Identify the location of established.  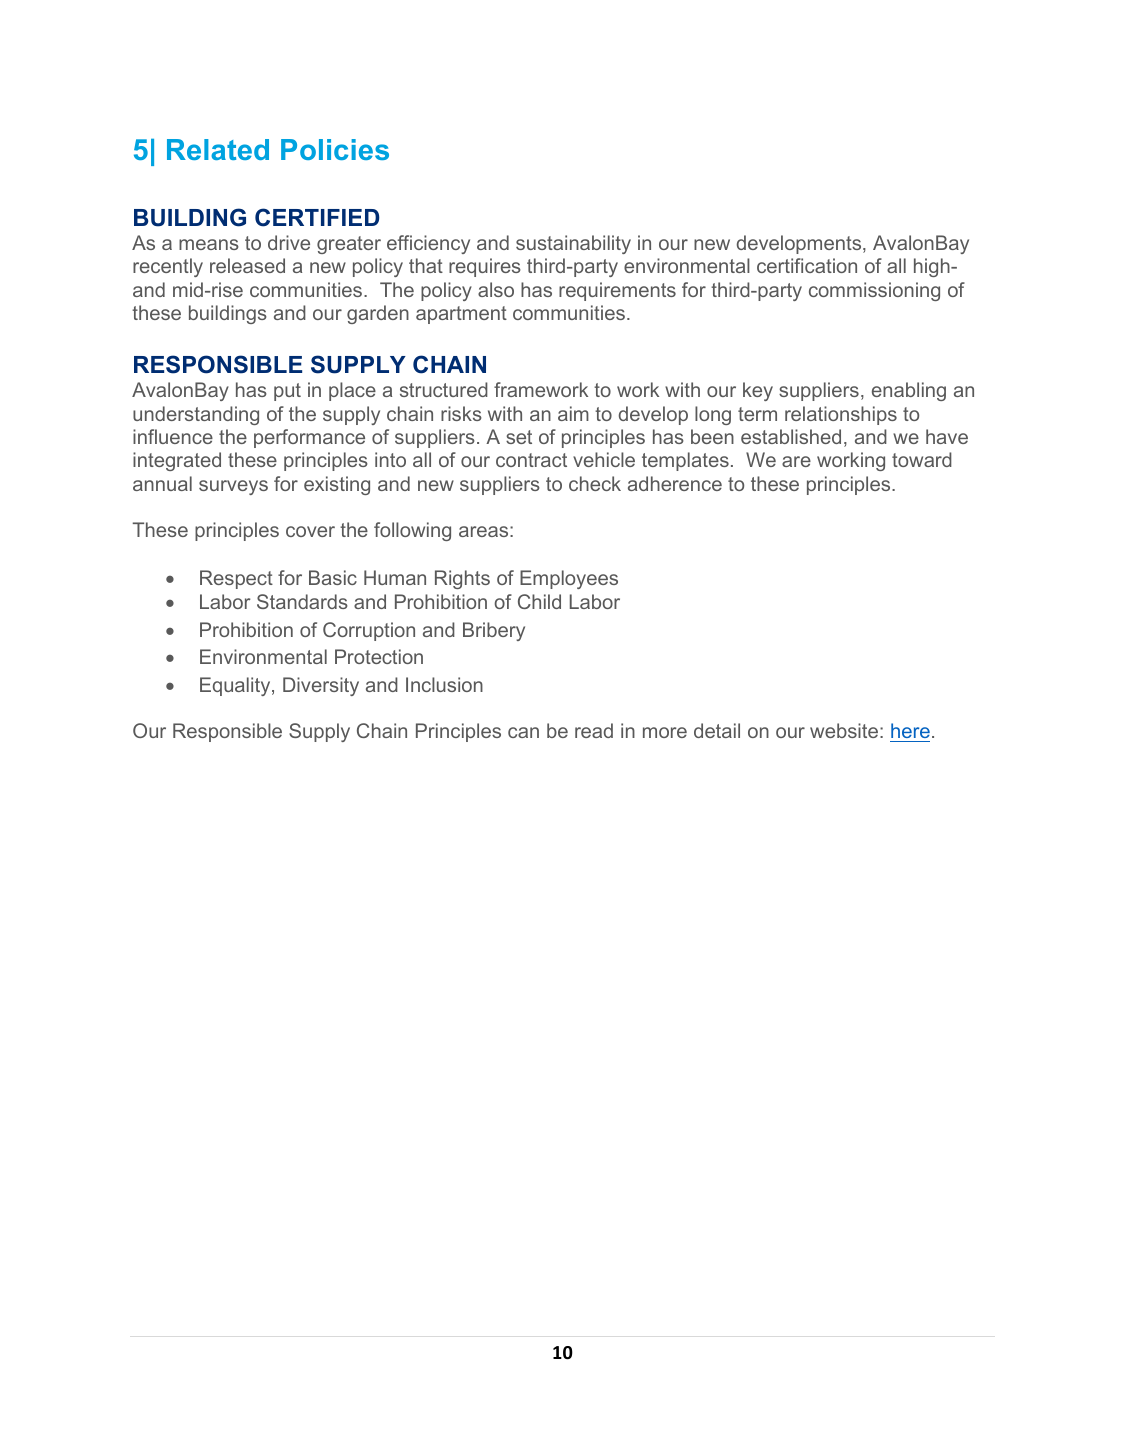
(791, 436).
